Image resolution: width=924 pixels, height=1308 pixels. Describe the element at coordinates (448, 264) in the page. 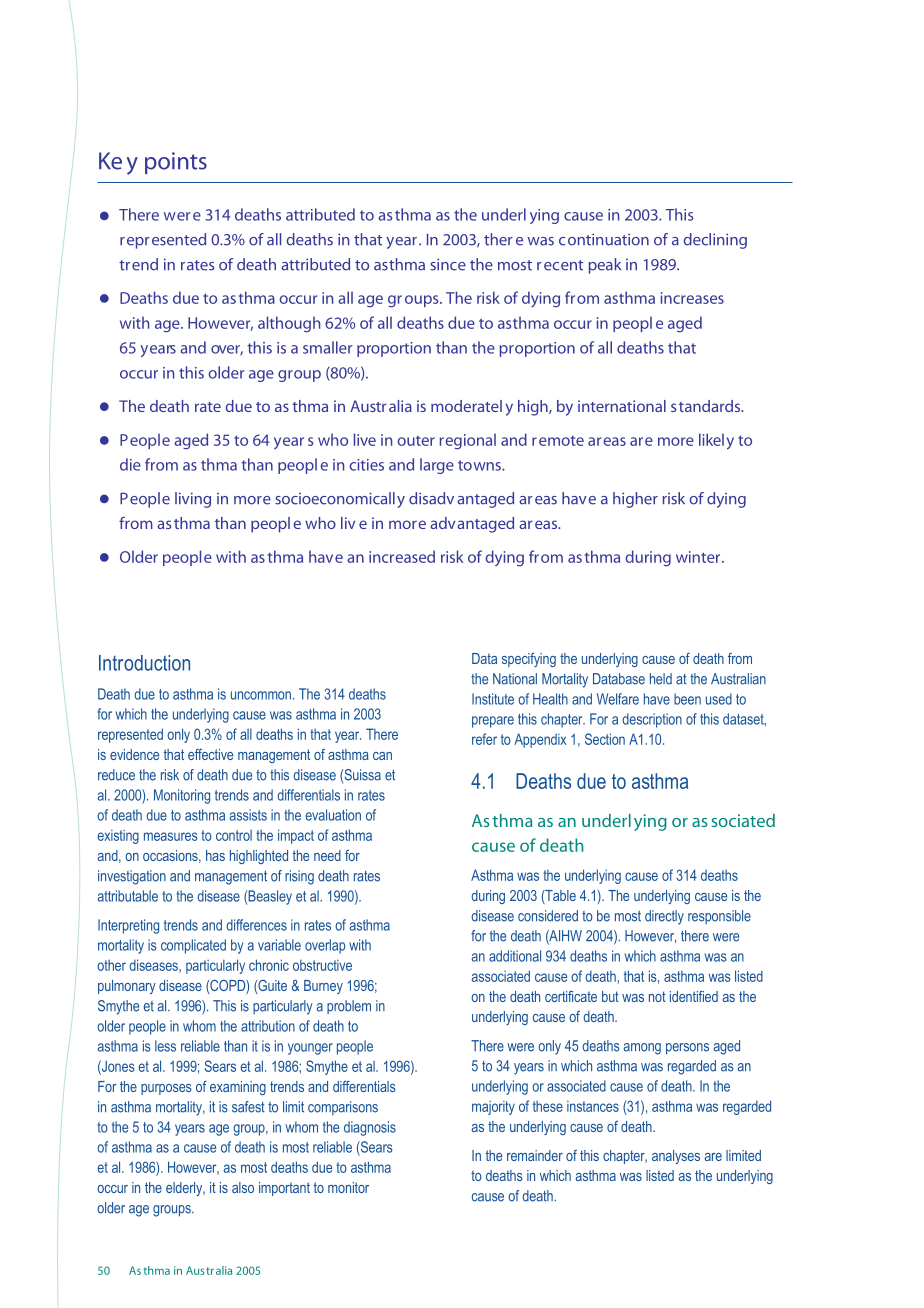

I see `since` at that location.
